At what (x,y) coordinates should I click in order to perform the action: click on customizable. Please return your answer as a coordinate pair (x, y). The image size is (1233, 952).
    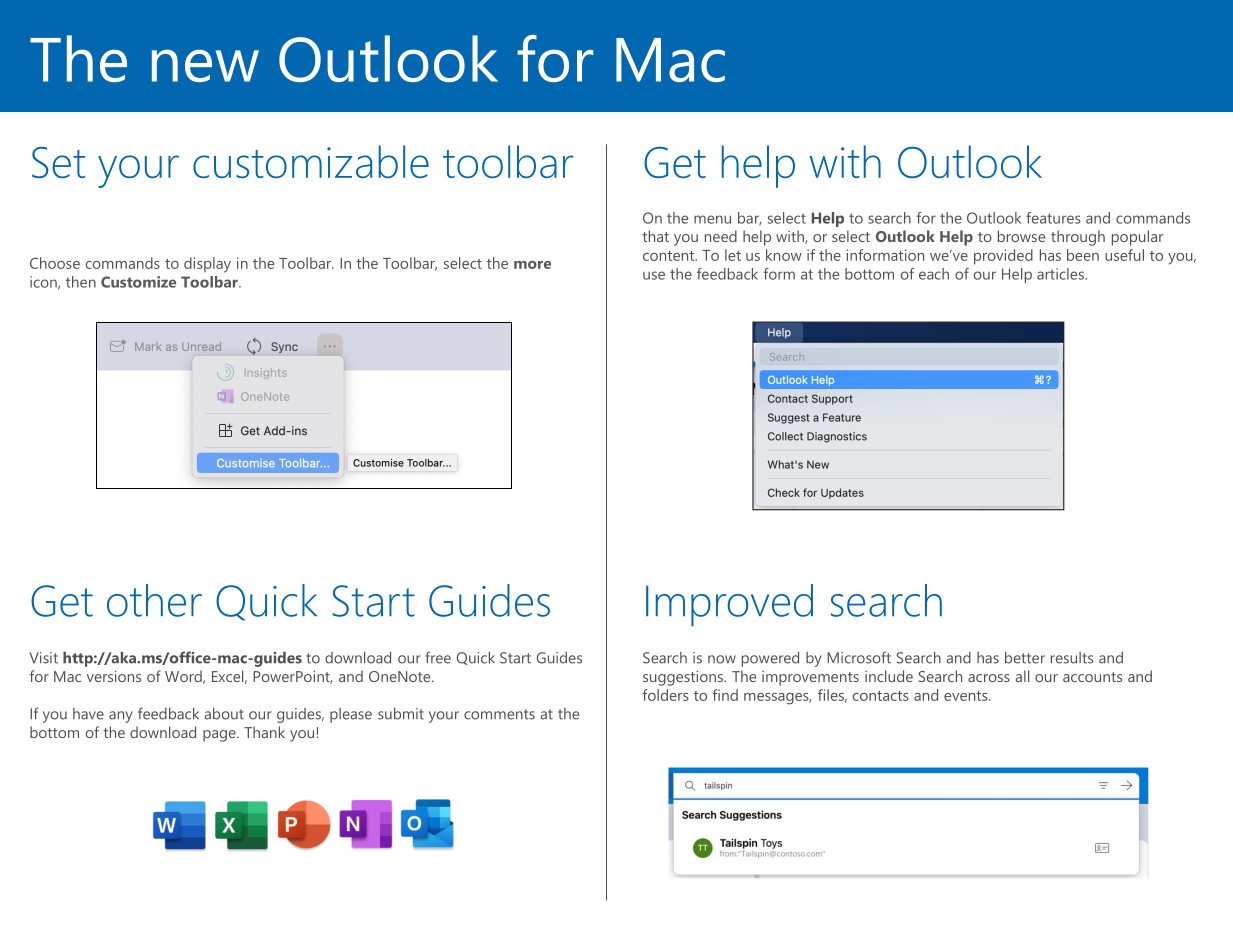
    Looking at the image, I should click on (311, 161).
